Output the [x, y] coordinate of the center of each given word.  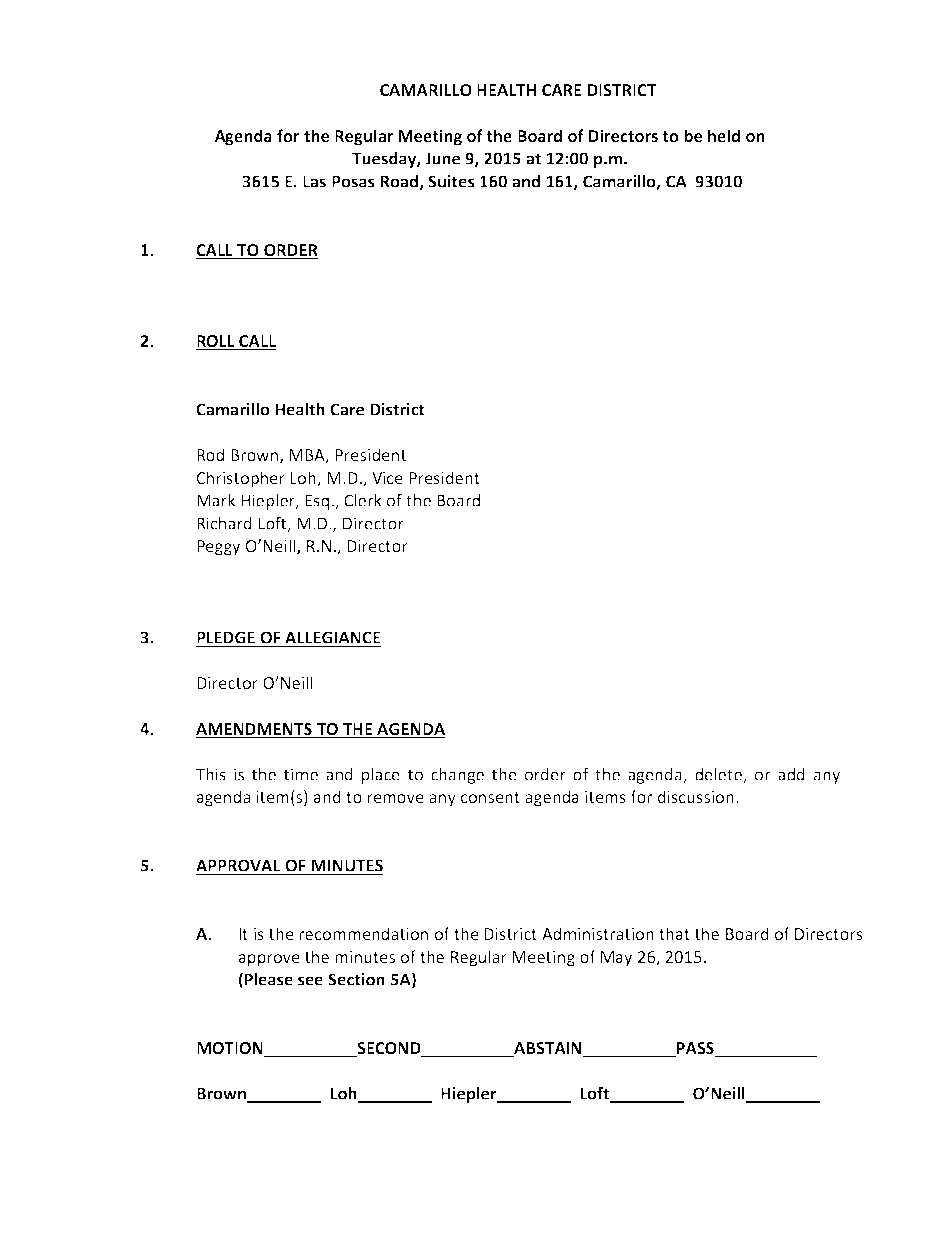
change [457, 776]
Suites [451, 181]
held [724, 135]
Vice [387, 478]
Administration [598, 933]
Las [314, 181]
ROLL [216, 342]
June [442, 158]
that [674, 933]
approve [269, 960]
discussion [696, 796]
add [791, 774]
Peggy [218, 548]
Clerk [363, 500]
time [301, 774]
